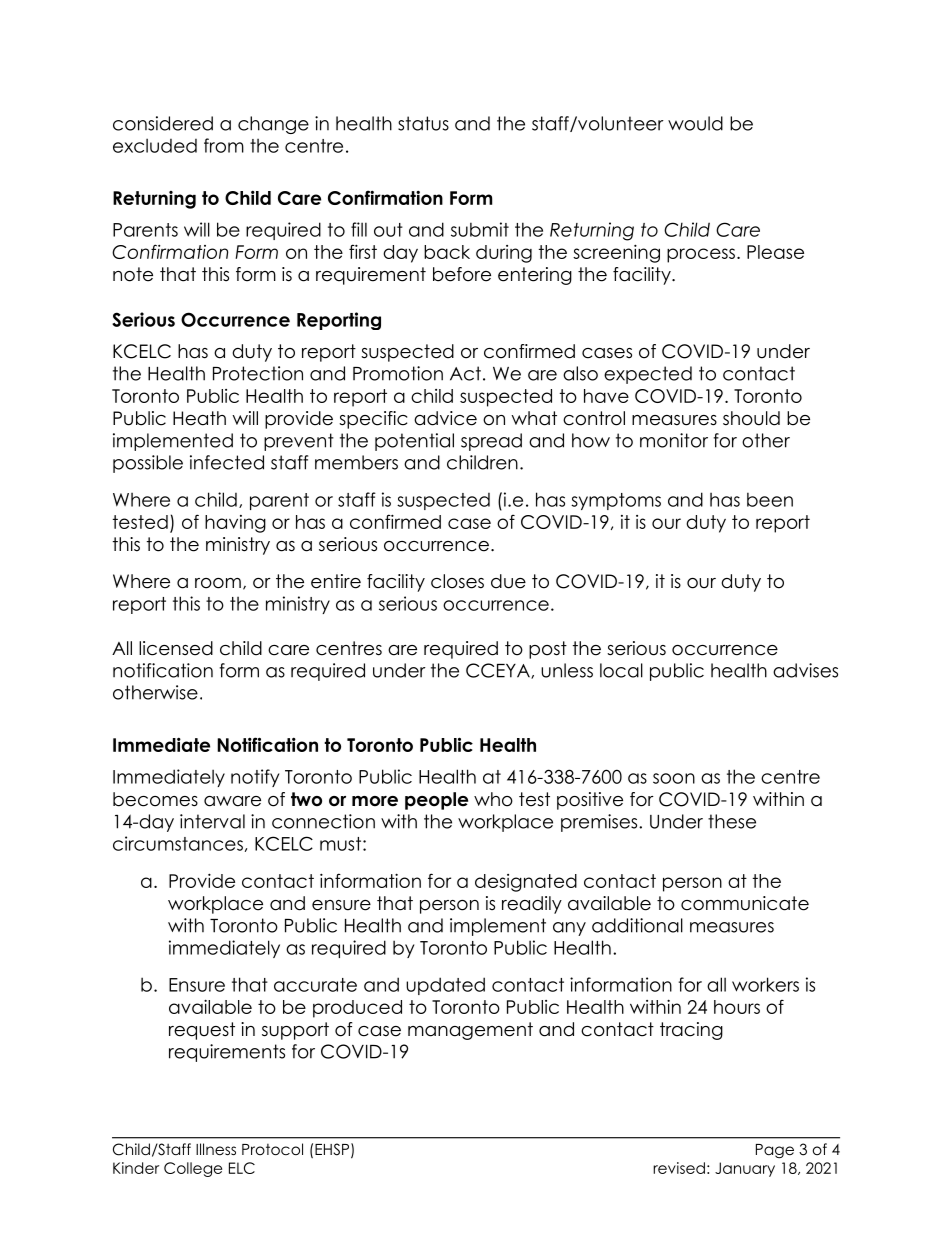 The width and height of the screenshot is (952, 1233). I want to click on would, so click(695, 123).
